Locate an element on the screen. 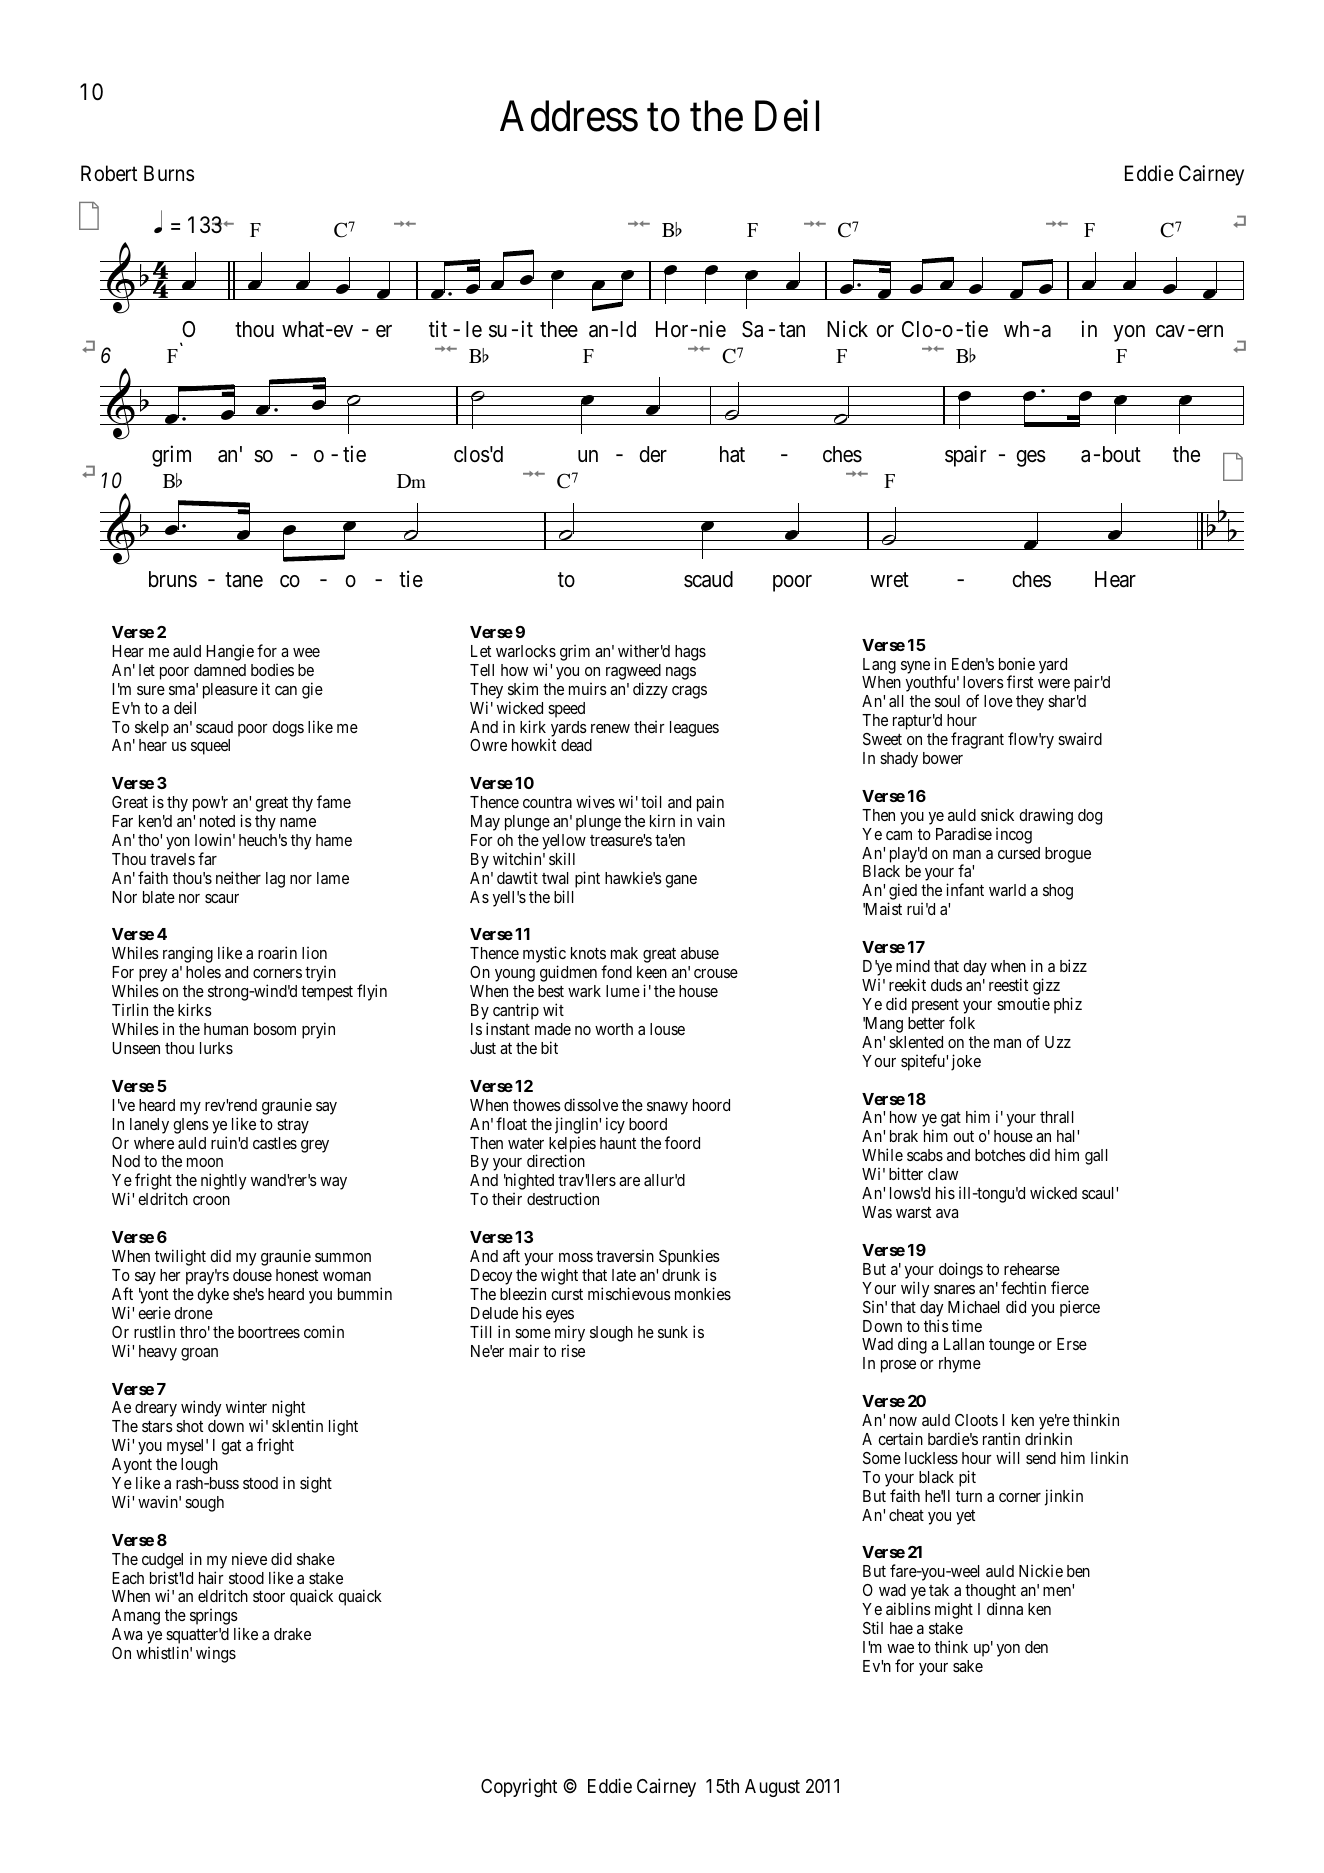 Image resolution: width=1324 pixels, height=1873 pixels. Copyright is located at coordinates (519, 1787).
